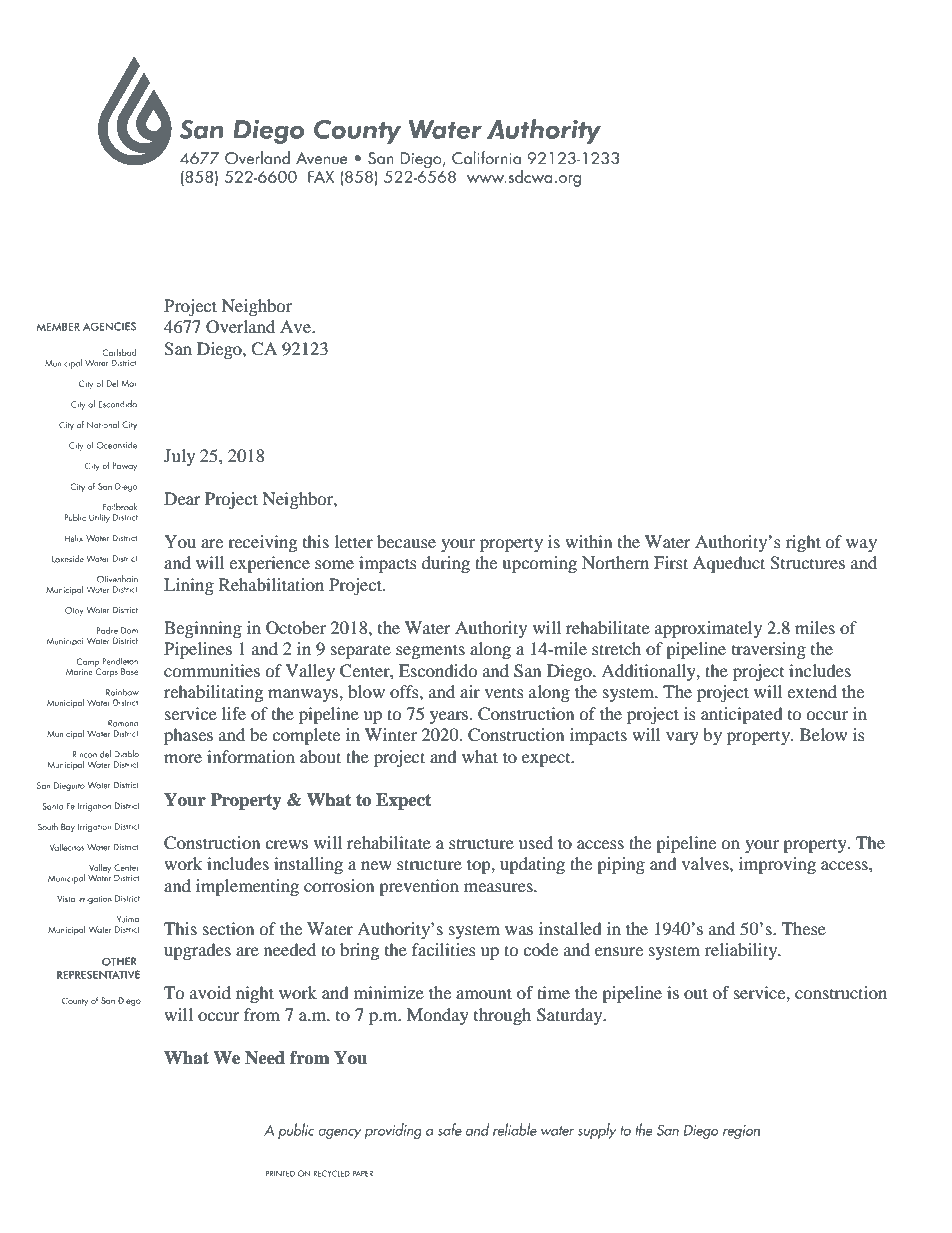 The width and height of the screenshot is (952, 1233). I want to click on within, so click(588, 541).
